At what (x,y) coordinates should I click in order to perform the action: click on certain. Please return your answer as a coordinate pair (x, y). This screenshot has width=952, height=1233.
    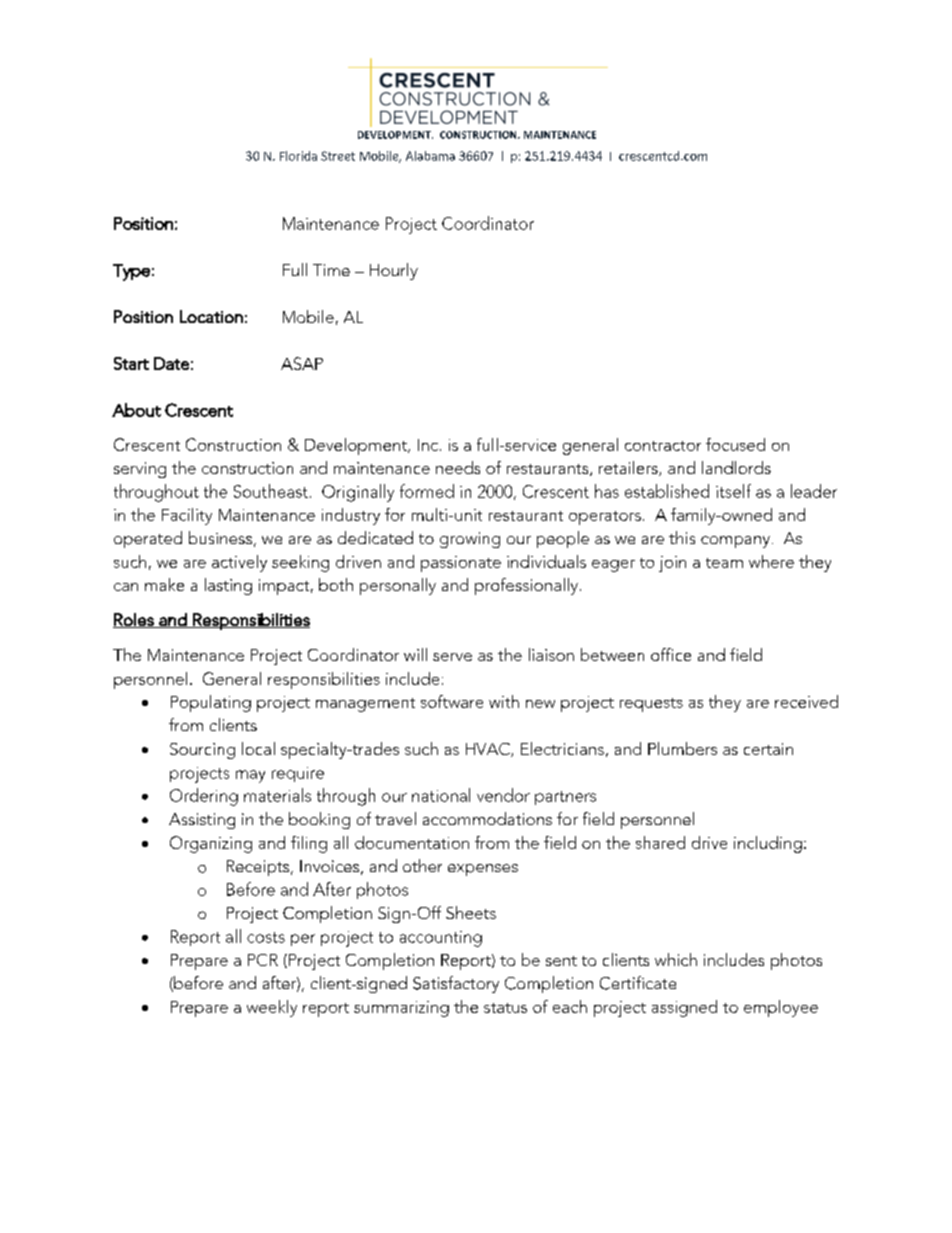
    Looking at the image, I should click on (768, 749).
